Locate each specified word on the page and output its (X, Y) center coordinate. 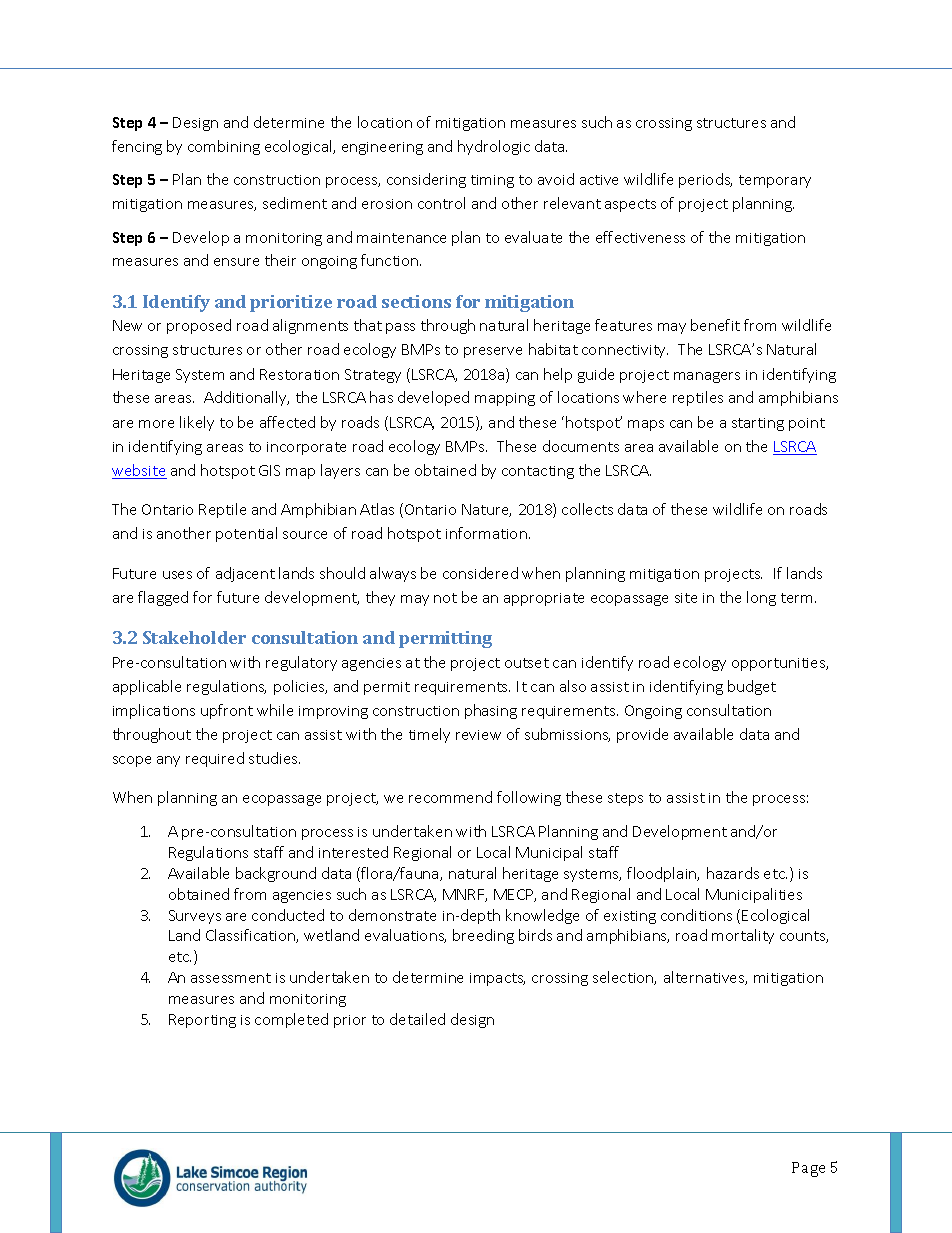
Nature (486, 510)
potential (246, 534)
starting (758, 424)
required (215, 759)
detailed (417, 1019)
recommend (450, 797)
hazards (733, 873)
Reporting (202, 1021)
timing (492, 181)
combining (224, 147)
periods (705, 180)
